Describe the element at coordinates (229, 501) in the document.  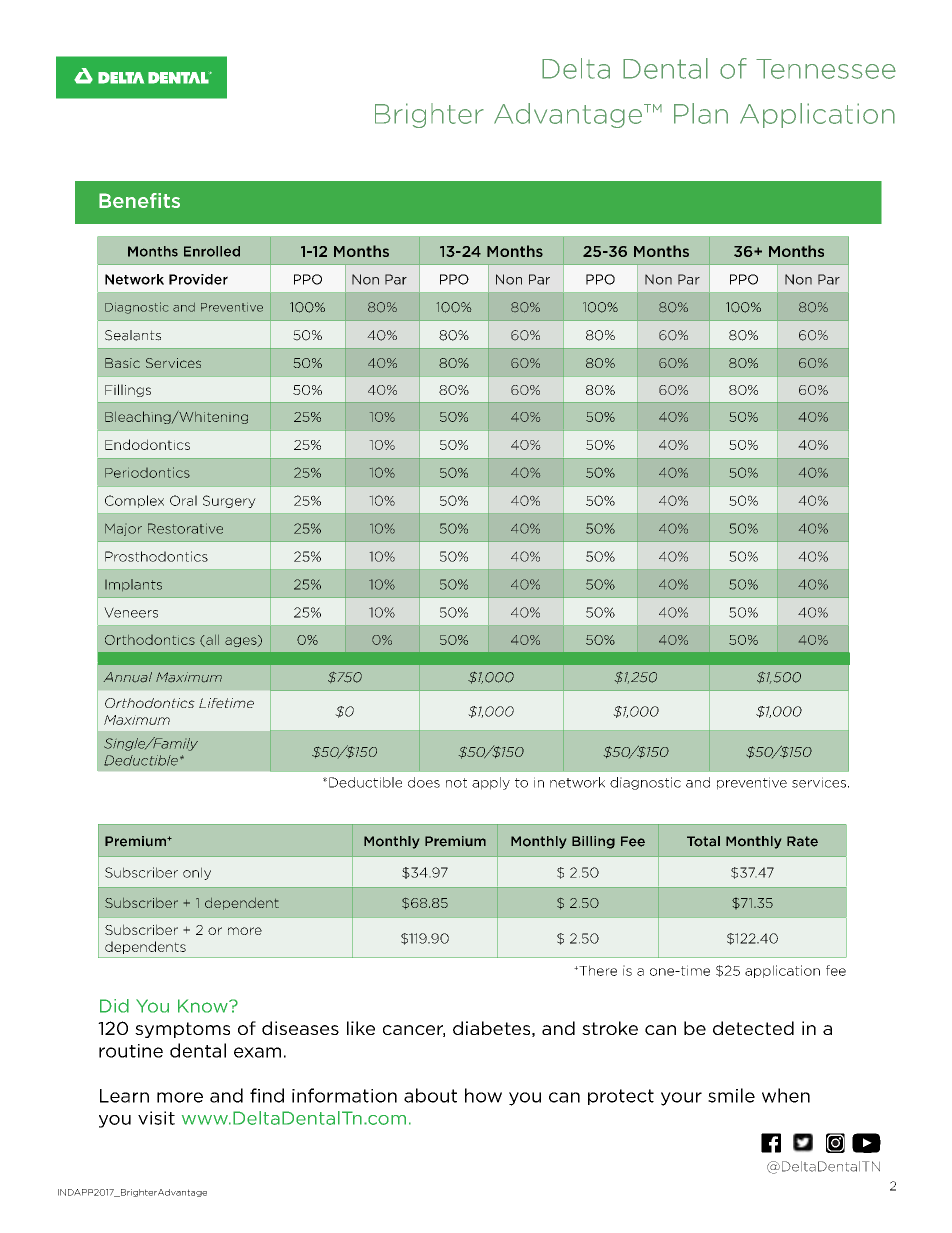
I see `Surgery` at that location.
